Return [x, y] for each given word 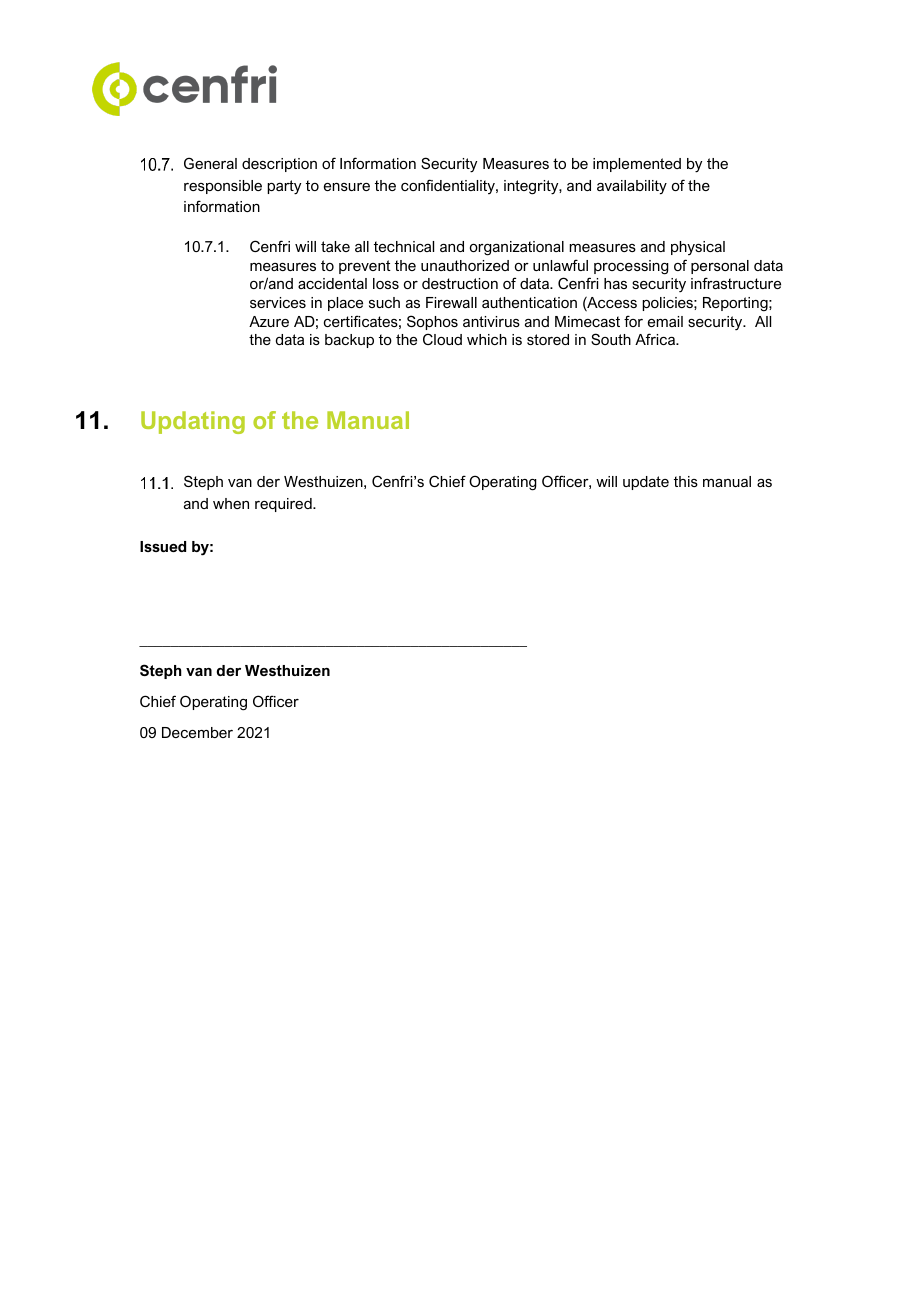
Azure [269, 321]
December [197, 732]
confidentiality [449, 186]
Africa [656, 339]
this [686, 481]
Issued [163, 546]
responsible [223, 187]
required [284, 505]
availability [632, 187]
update [646, 483]
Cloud [442, 339]
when [231, 503]
